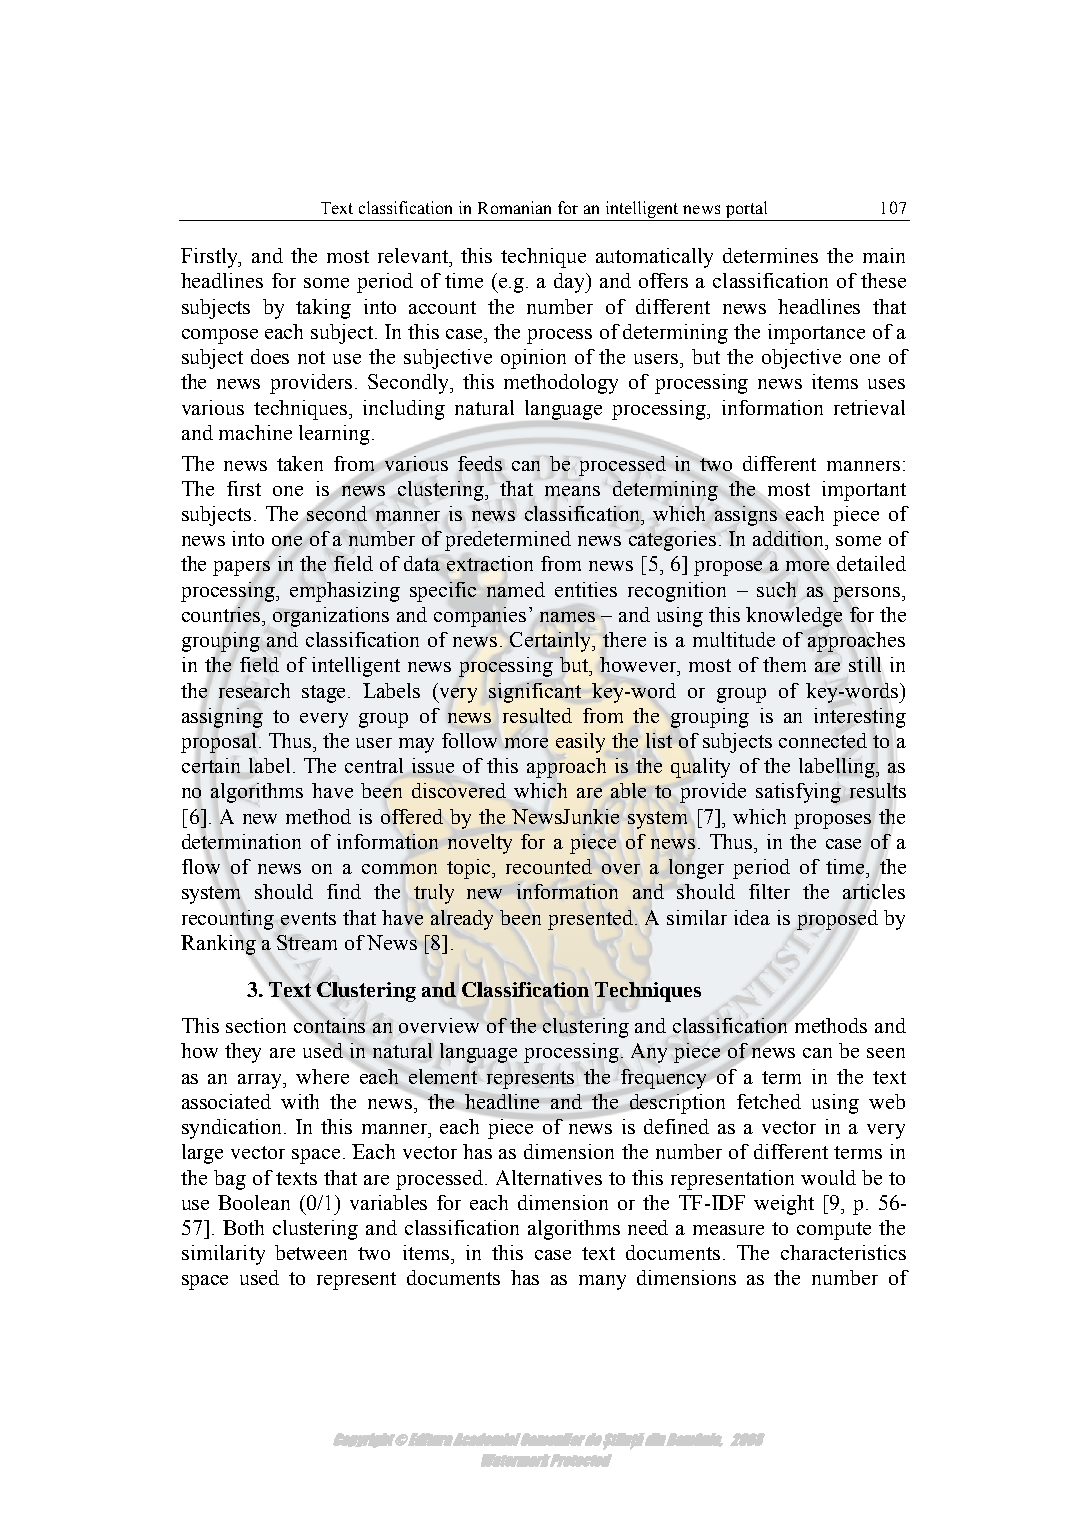  What do you see at coordinates (516, 589) in the page?
I see `named` at bounding box center [516, 589].
